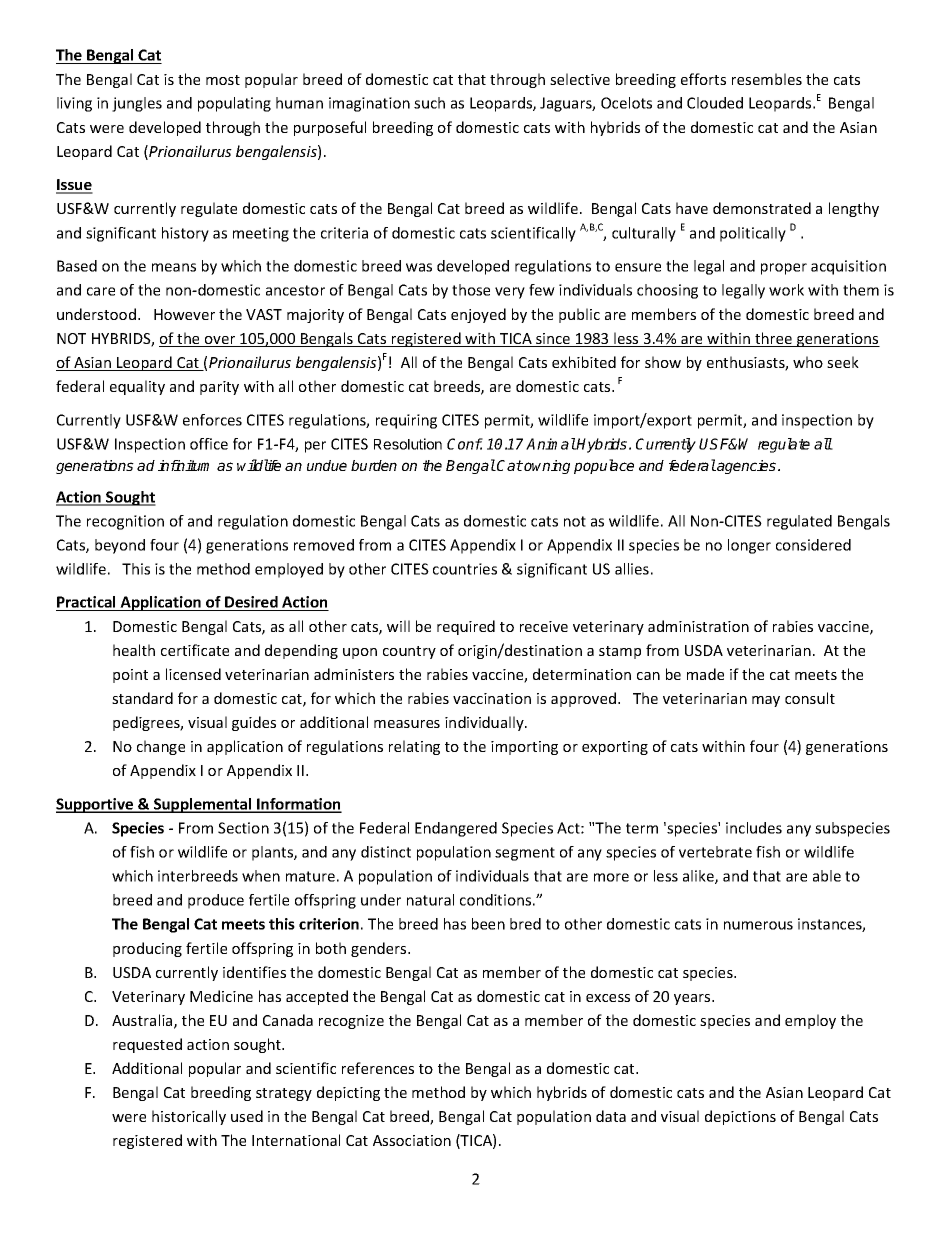 Image resolution: width=952 pixels, height=1233 pixels. What do you see at coordinates (466, 627) in the page?
I see `required` at bounding box center [466, 627].
